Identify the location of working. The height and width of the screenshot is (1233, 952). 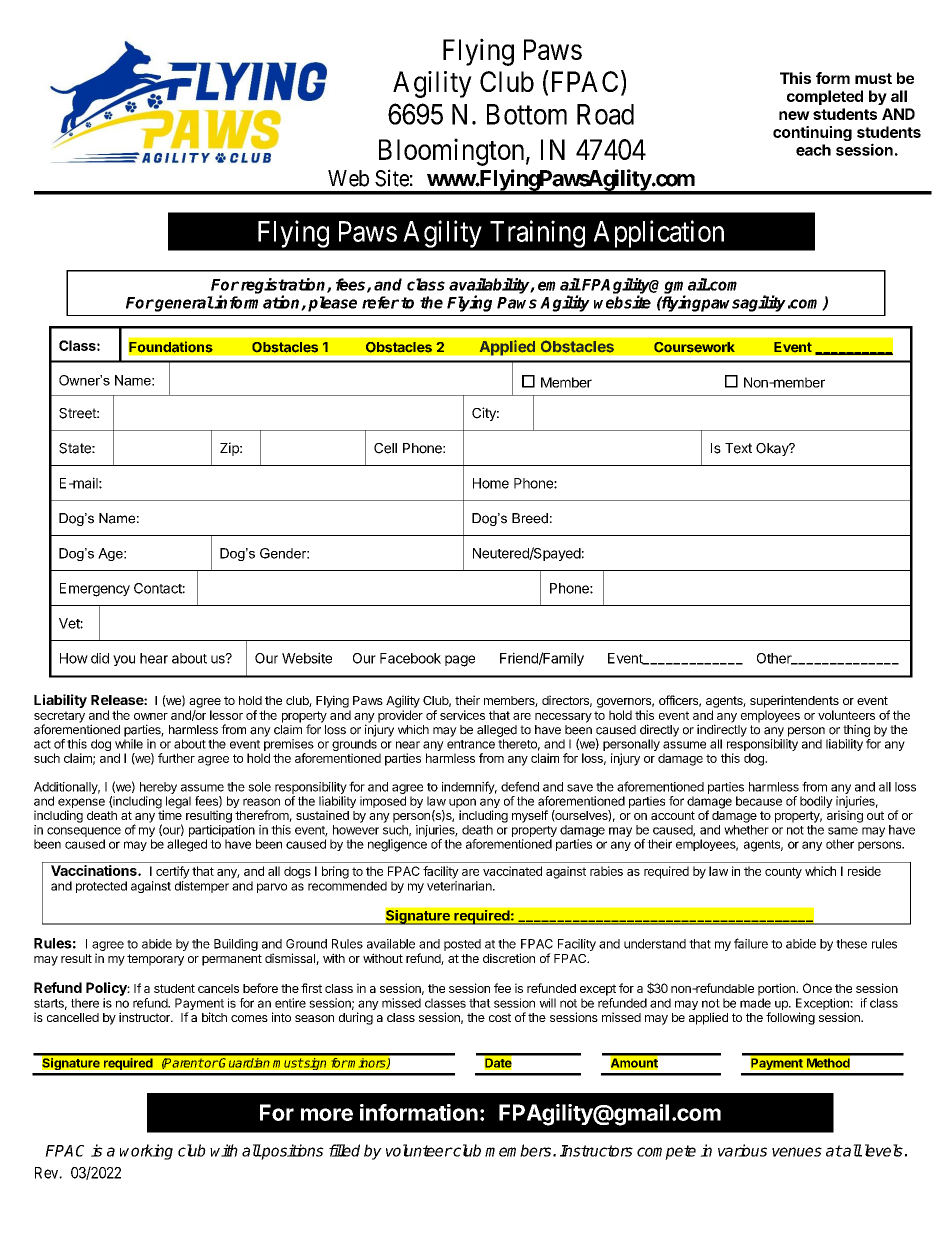
(146, 1152).
